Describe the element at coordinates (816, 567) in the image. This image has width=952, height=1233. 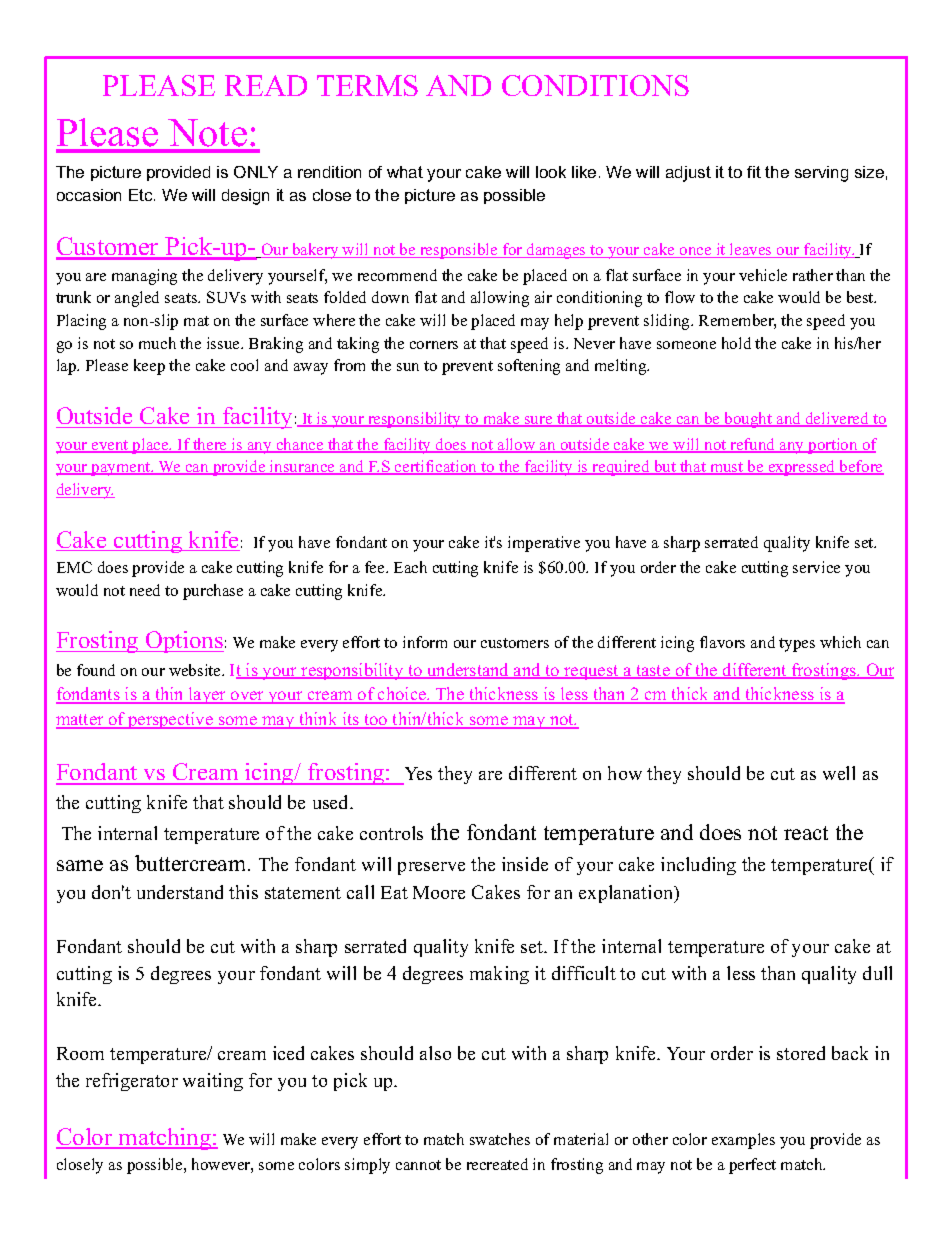
I see `service` at that location.
